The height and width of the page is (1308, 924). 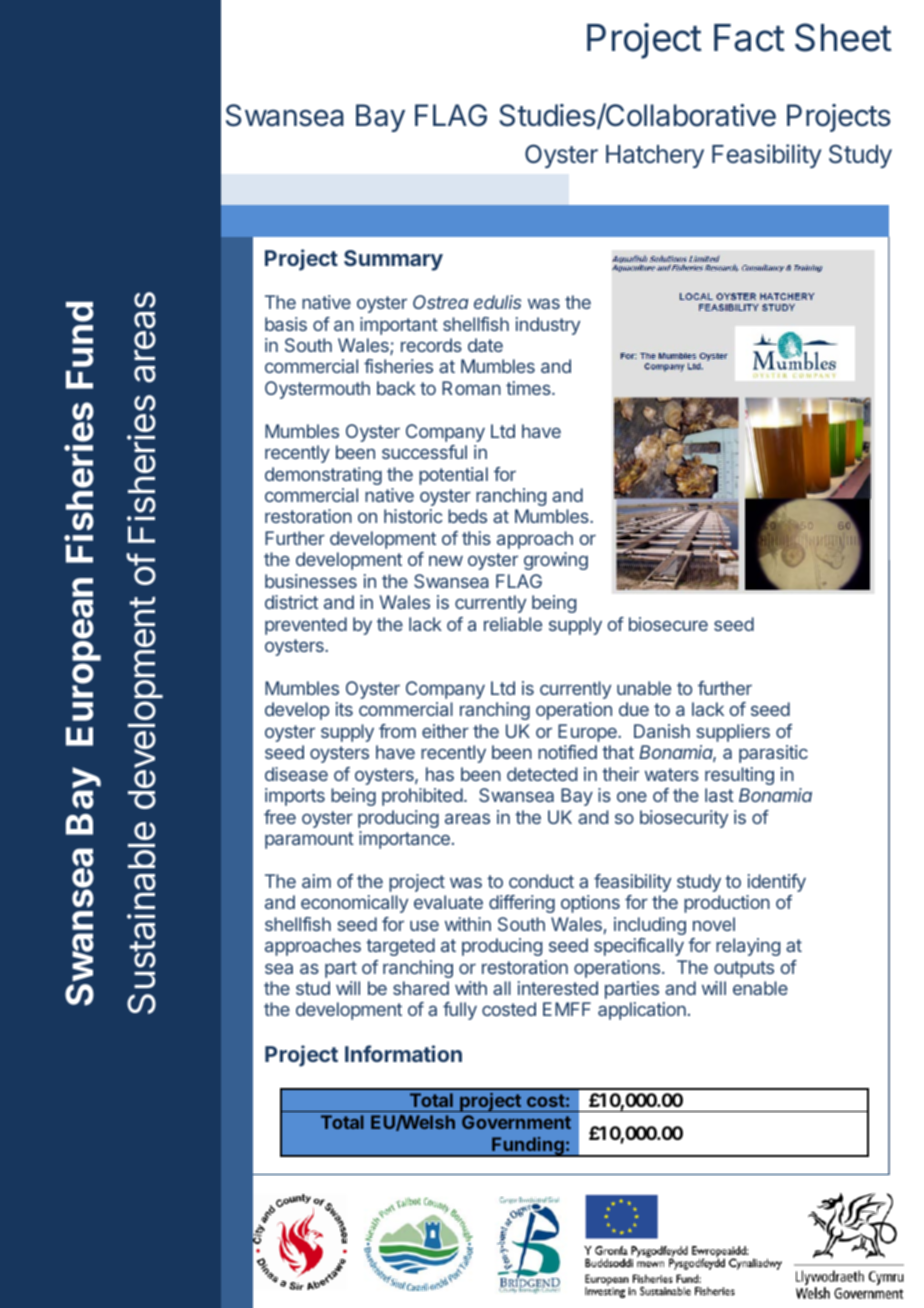 I want to click on suppliers, so click(x=733, y=733).
